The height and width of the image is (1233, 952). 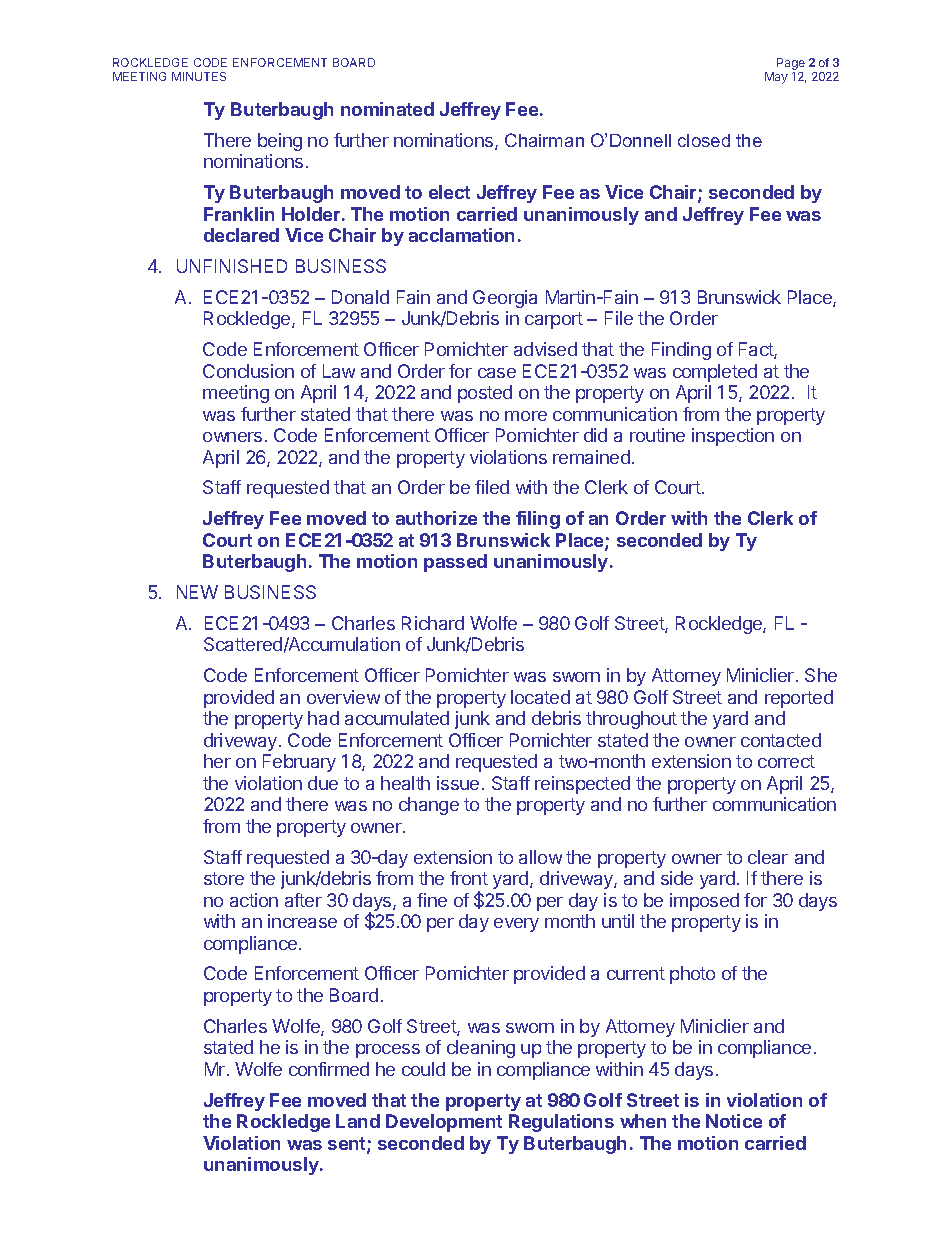 What do you see at coordinates (799, 699) in the image?
I see `reported` at bounding box center [799, 699].
